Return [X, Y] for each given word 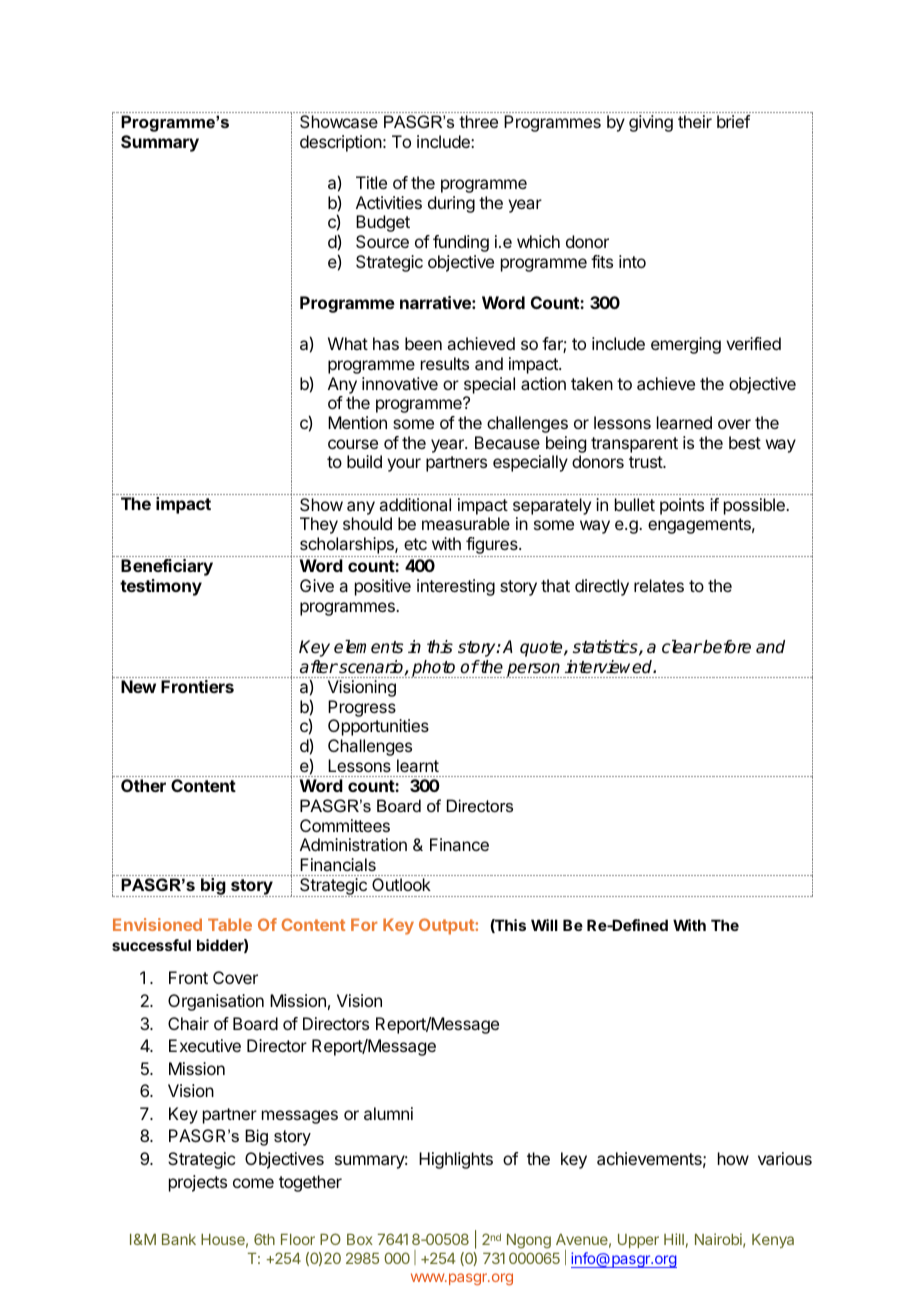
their [695, 121]
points [682, 506]
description [341, 143]
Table [230, 924]
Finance [459, 844]
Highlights [456, 1160]
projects [198, 1183]
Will [544, 925]
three [478, 121]
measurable [466, 523]
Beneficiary [167, 567]
